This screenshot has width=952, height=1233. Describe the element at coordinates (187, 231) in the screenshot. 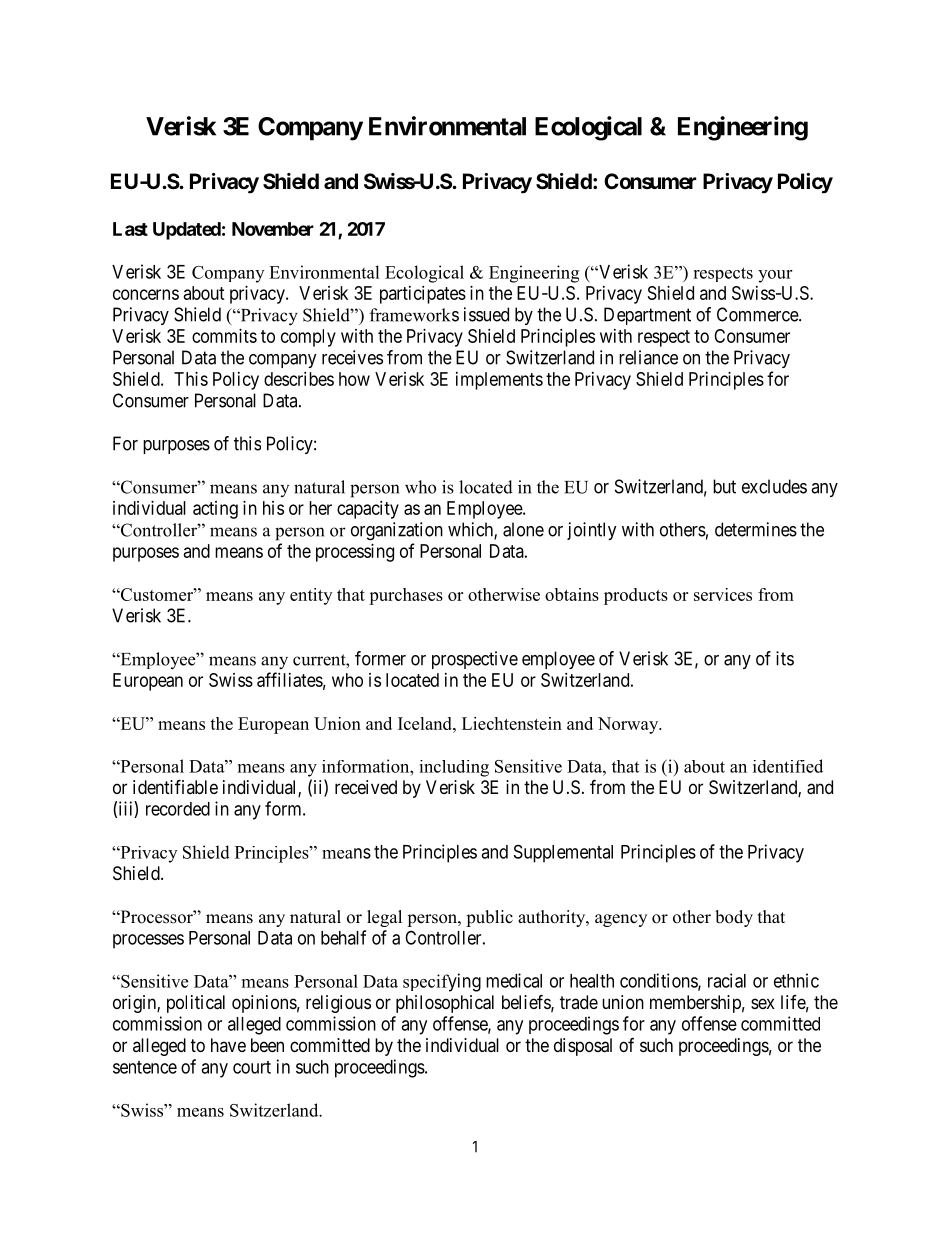

I see `Updated` at that location.
